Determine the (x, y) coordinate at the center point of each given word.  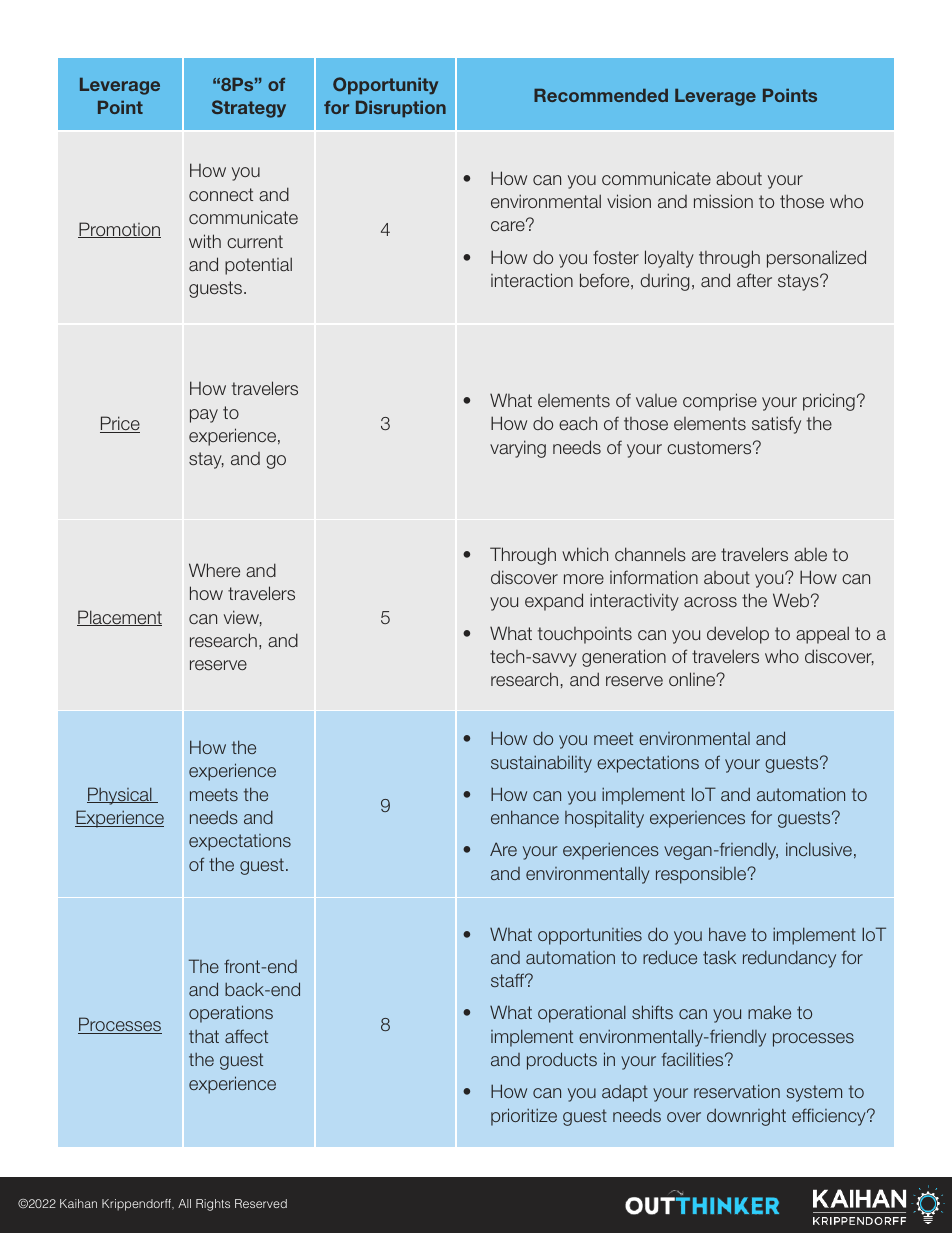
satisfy (776, 425)
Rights (213, 1205)
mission (723, 201)
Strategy (249, 109)
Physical (120, 796)
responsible (702, 875)
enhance (525, 817)
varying (518, 449)
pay (204, 416)
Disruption (401, 109)
